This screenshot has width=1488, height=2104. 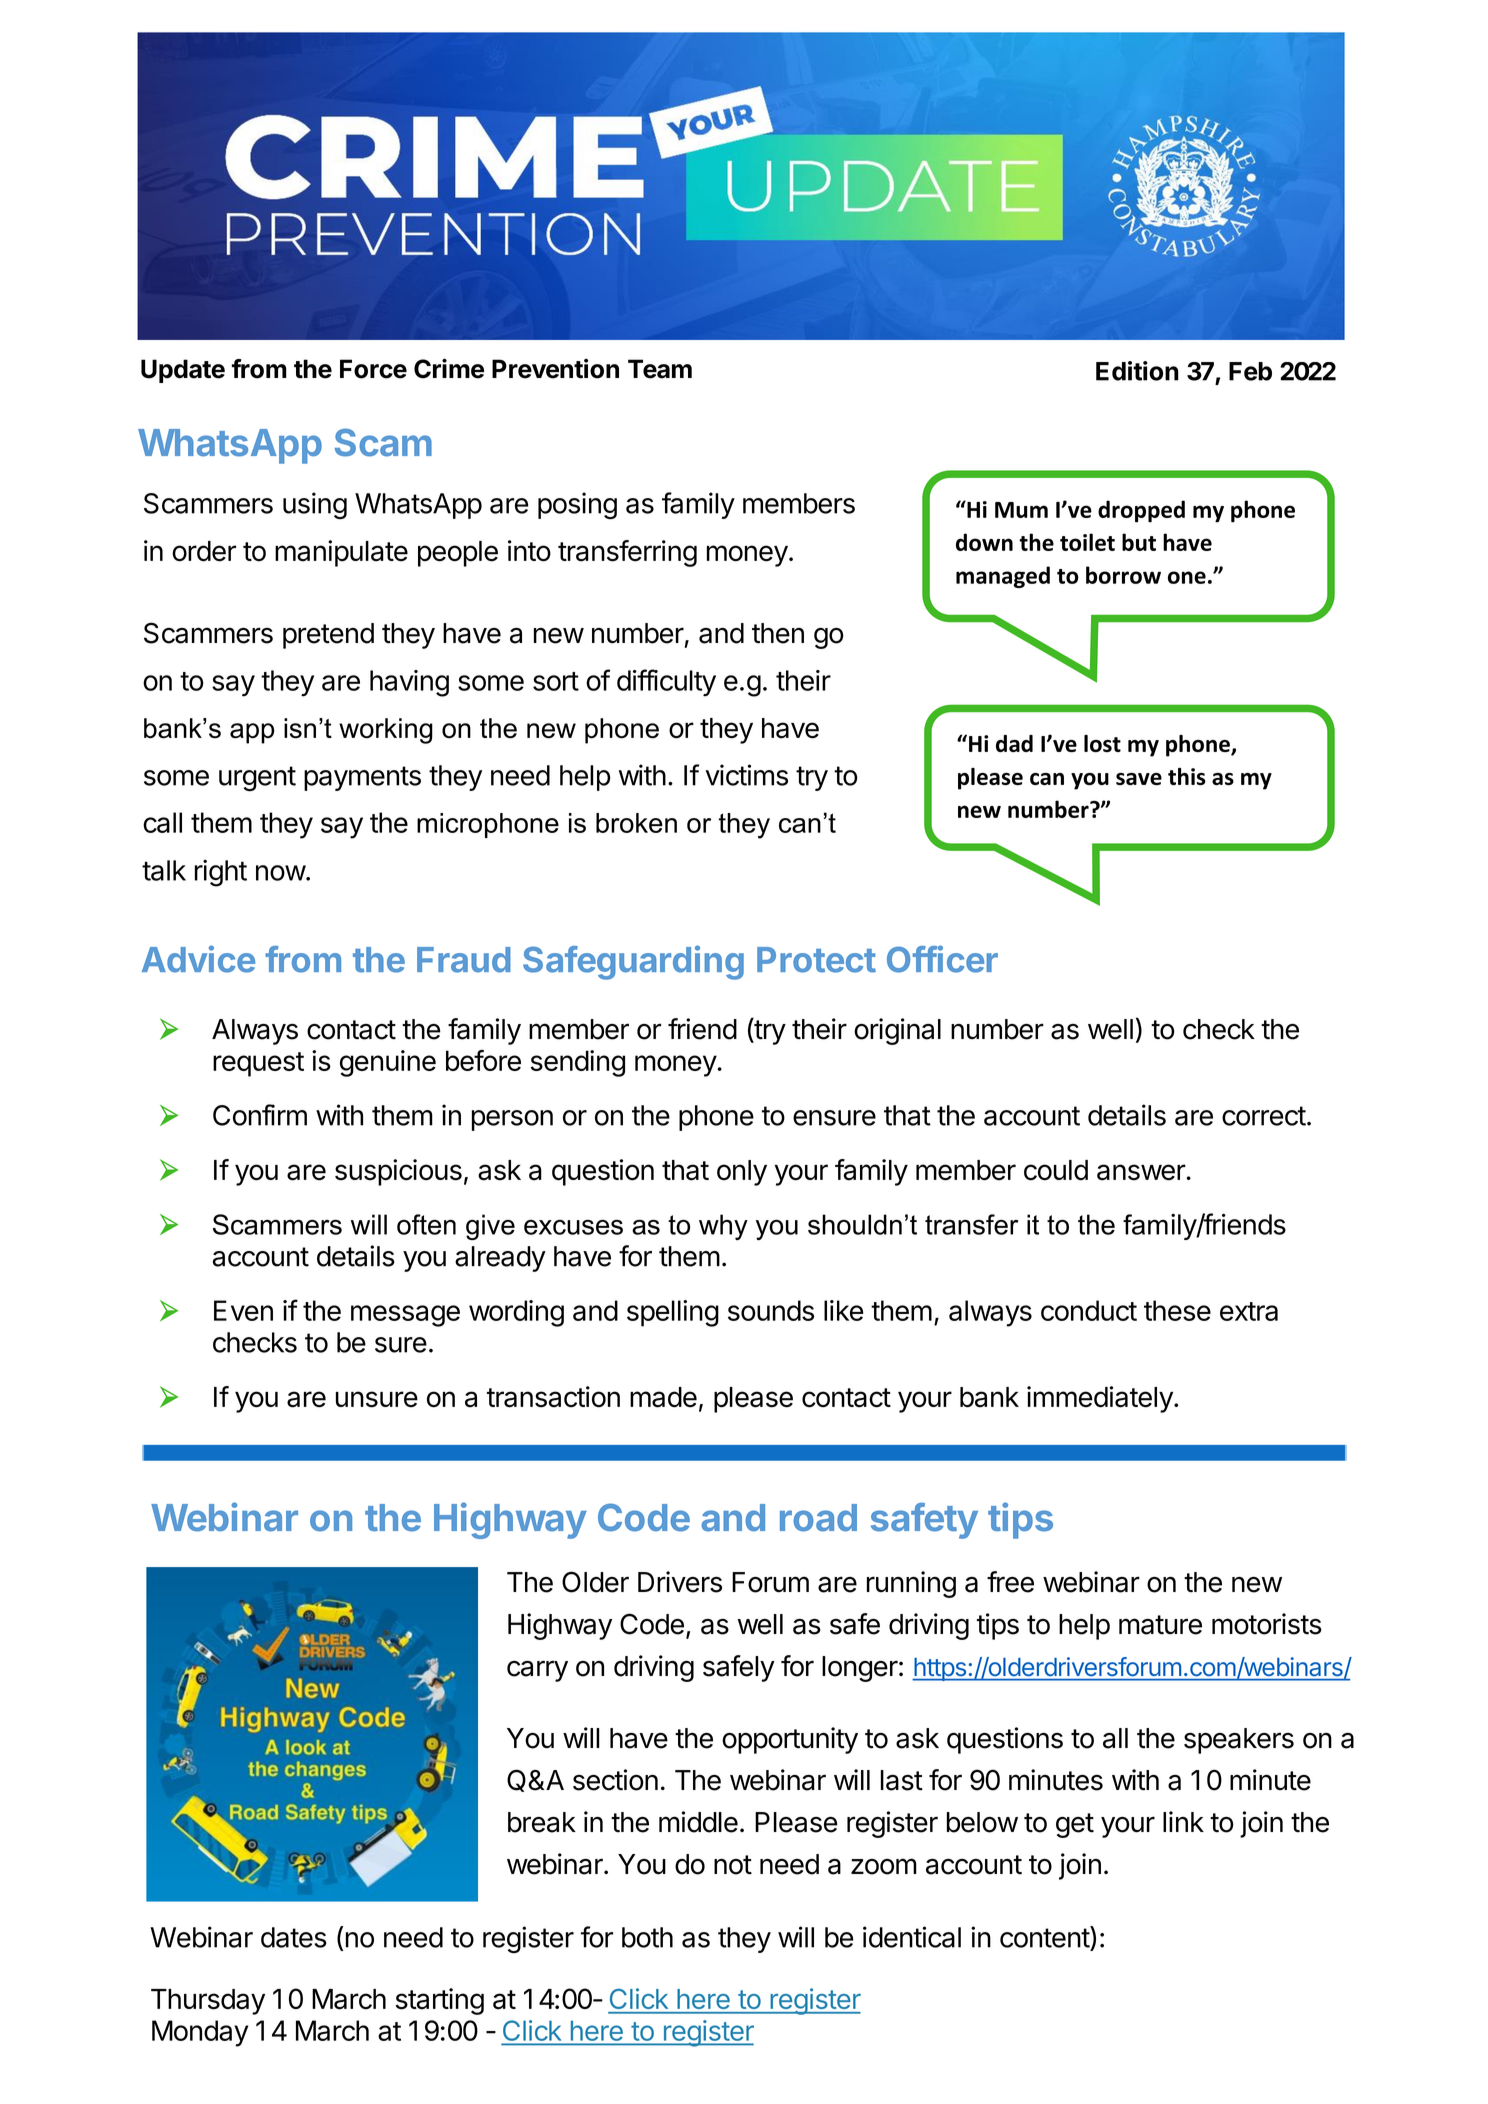 I want to click on both, so click(x=647, y=1937).
